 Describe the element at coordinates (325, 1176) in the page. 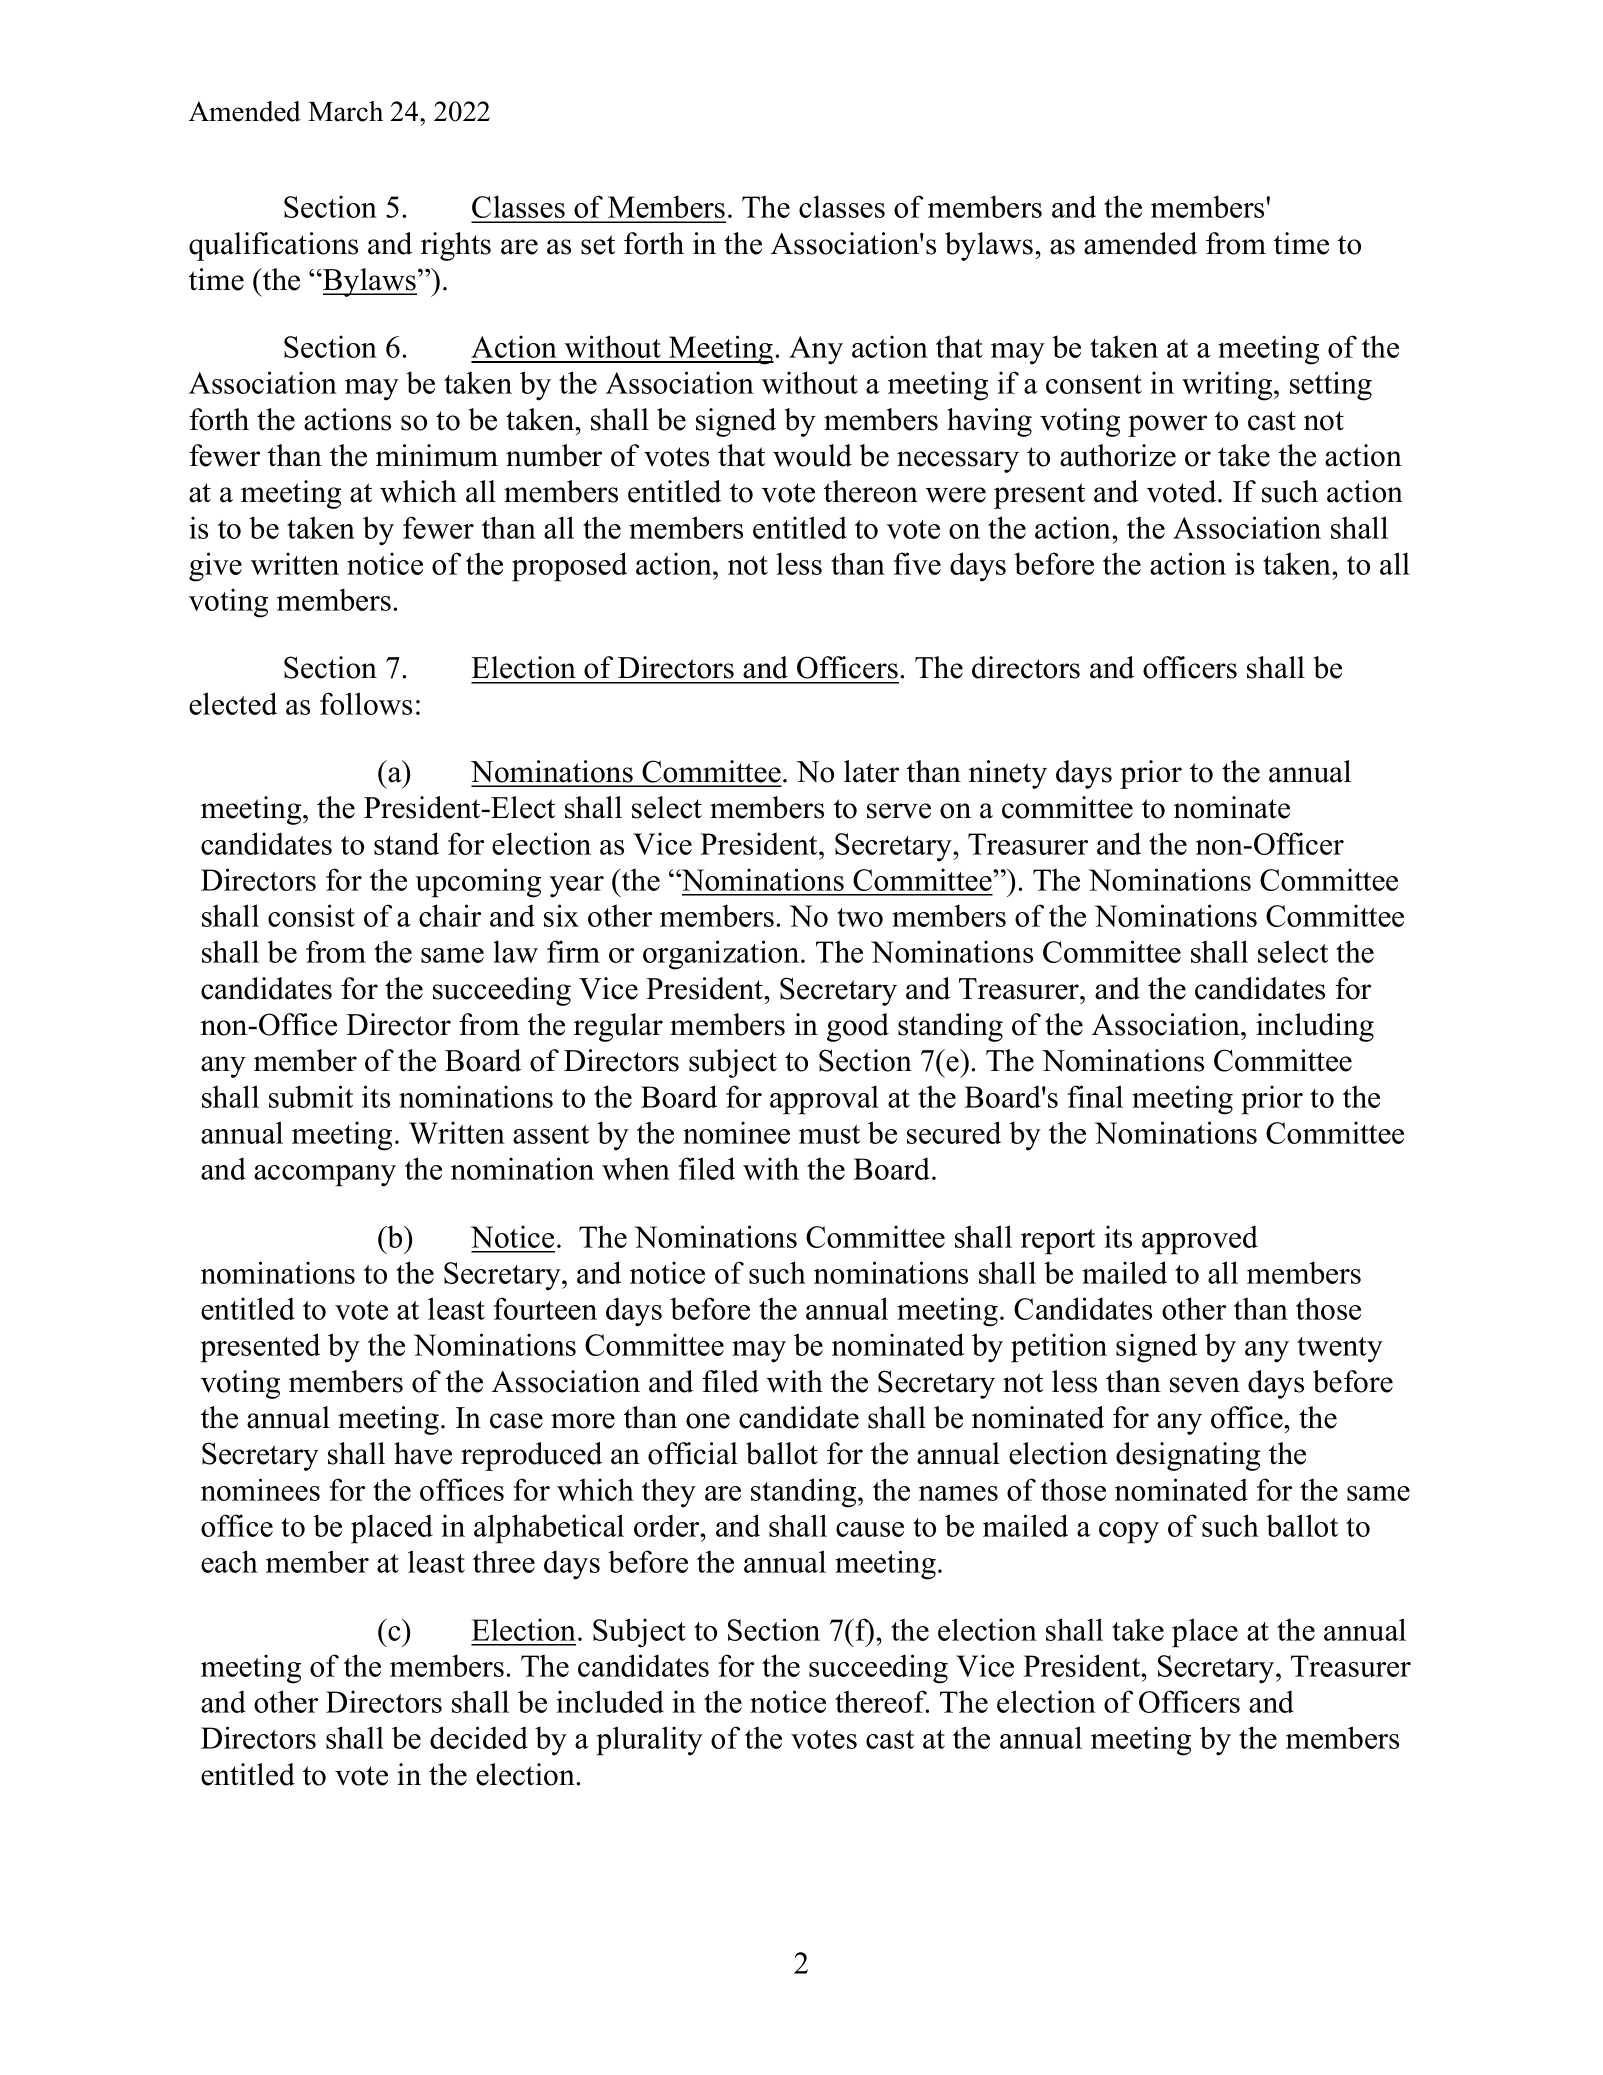

I see `accompany` at that location.
